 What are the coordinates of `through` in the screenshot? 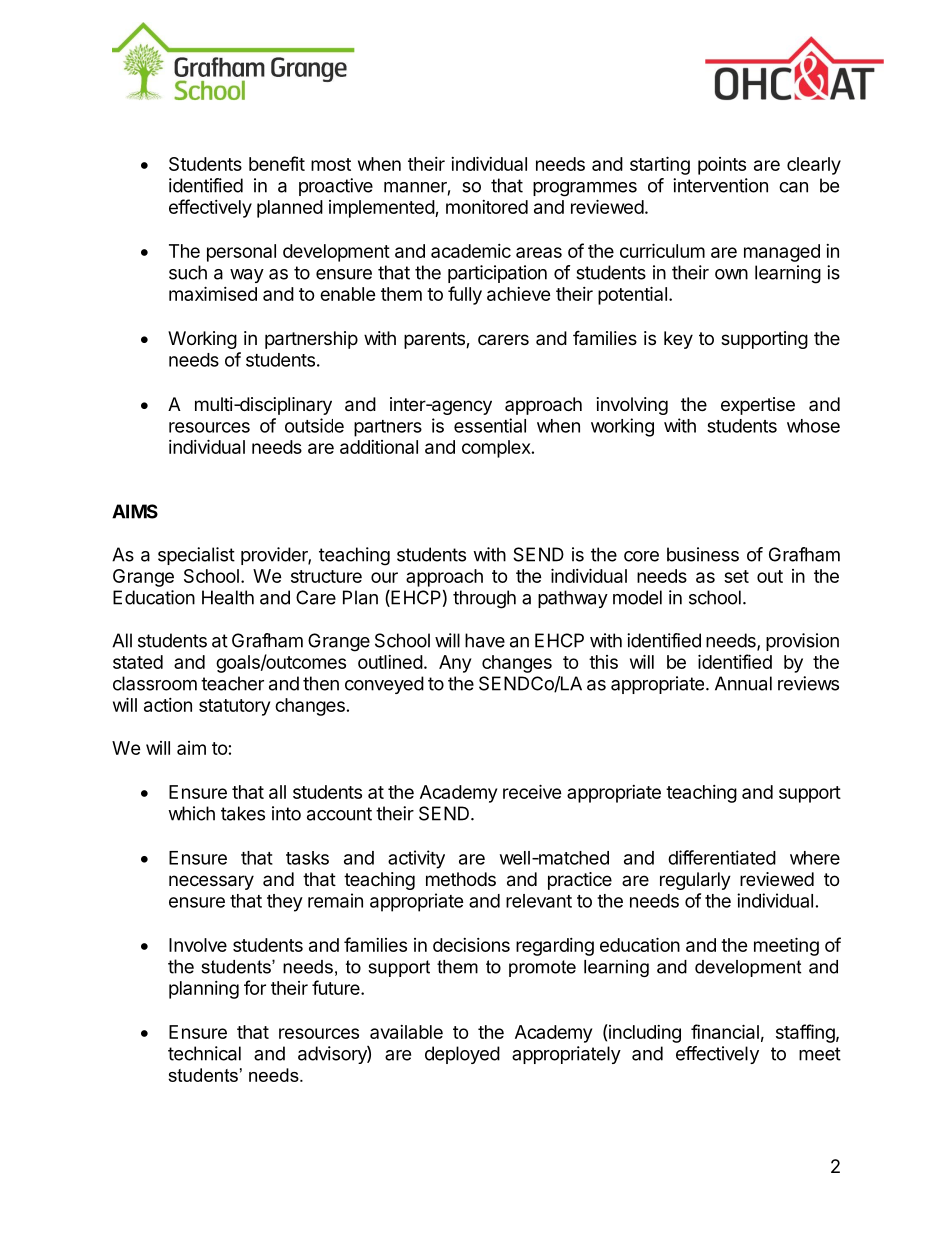 It's located at (484, 599).
